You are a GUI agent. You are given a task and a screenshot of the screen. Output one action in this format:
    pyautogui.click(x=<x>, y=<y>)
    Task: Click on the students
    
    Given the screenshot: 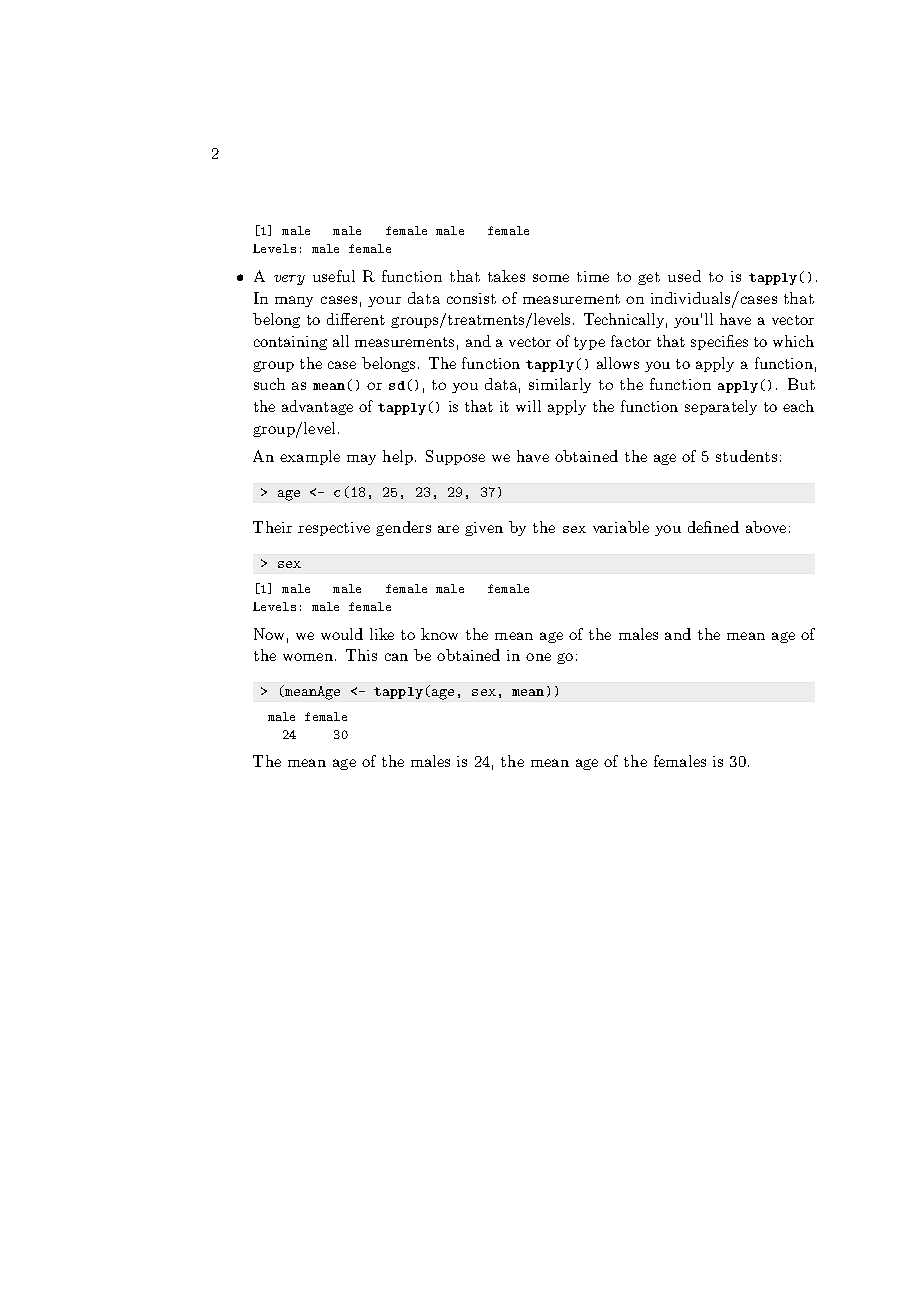 What is the action you would take?
    pyautogui.click(x=746, y=456)
